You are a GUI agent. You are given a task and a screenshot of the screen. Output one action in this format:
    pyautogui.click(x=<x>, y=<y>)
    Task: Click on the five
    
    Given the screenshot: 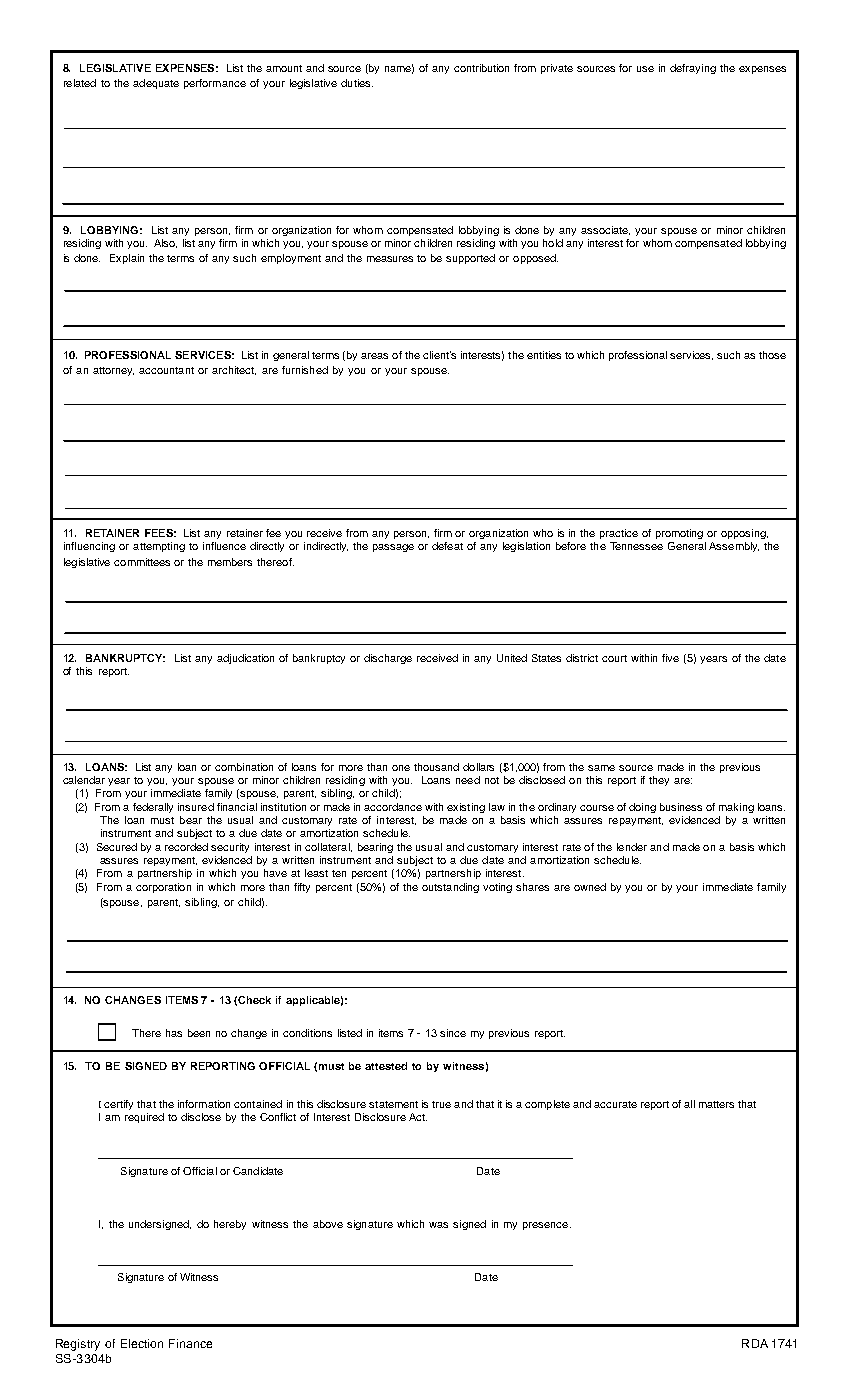 What is the action you would take?
    pyautogui.click(x=670, y=658)
